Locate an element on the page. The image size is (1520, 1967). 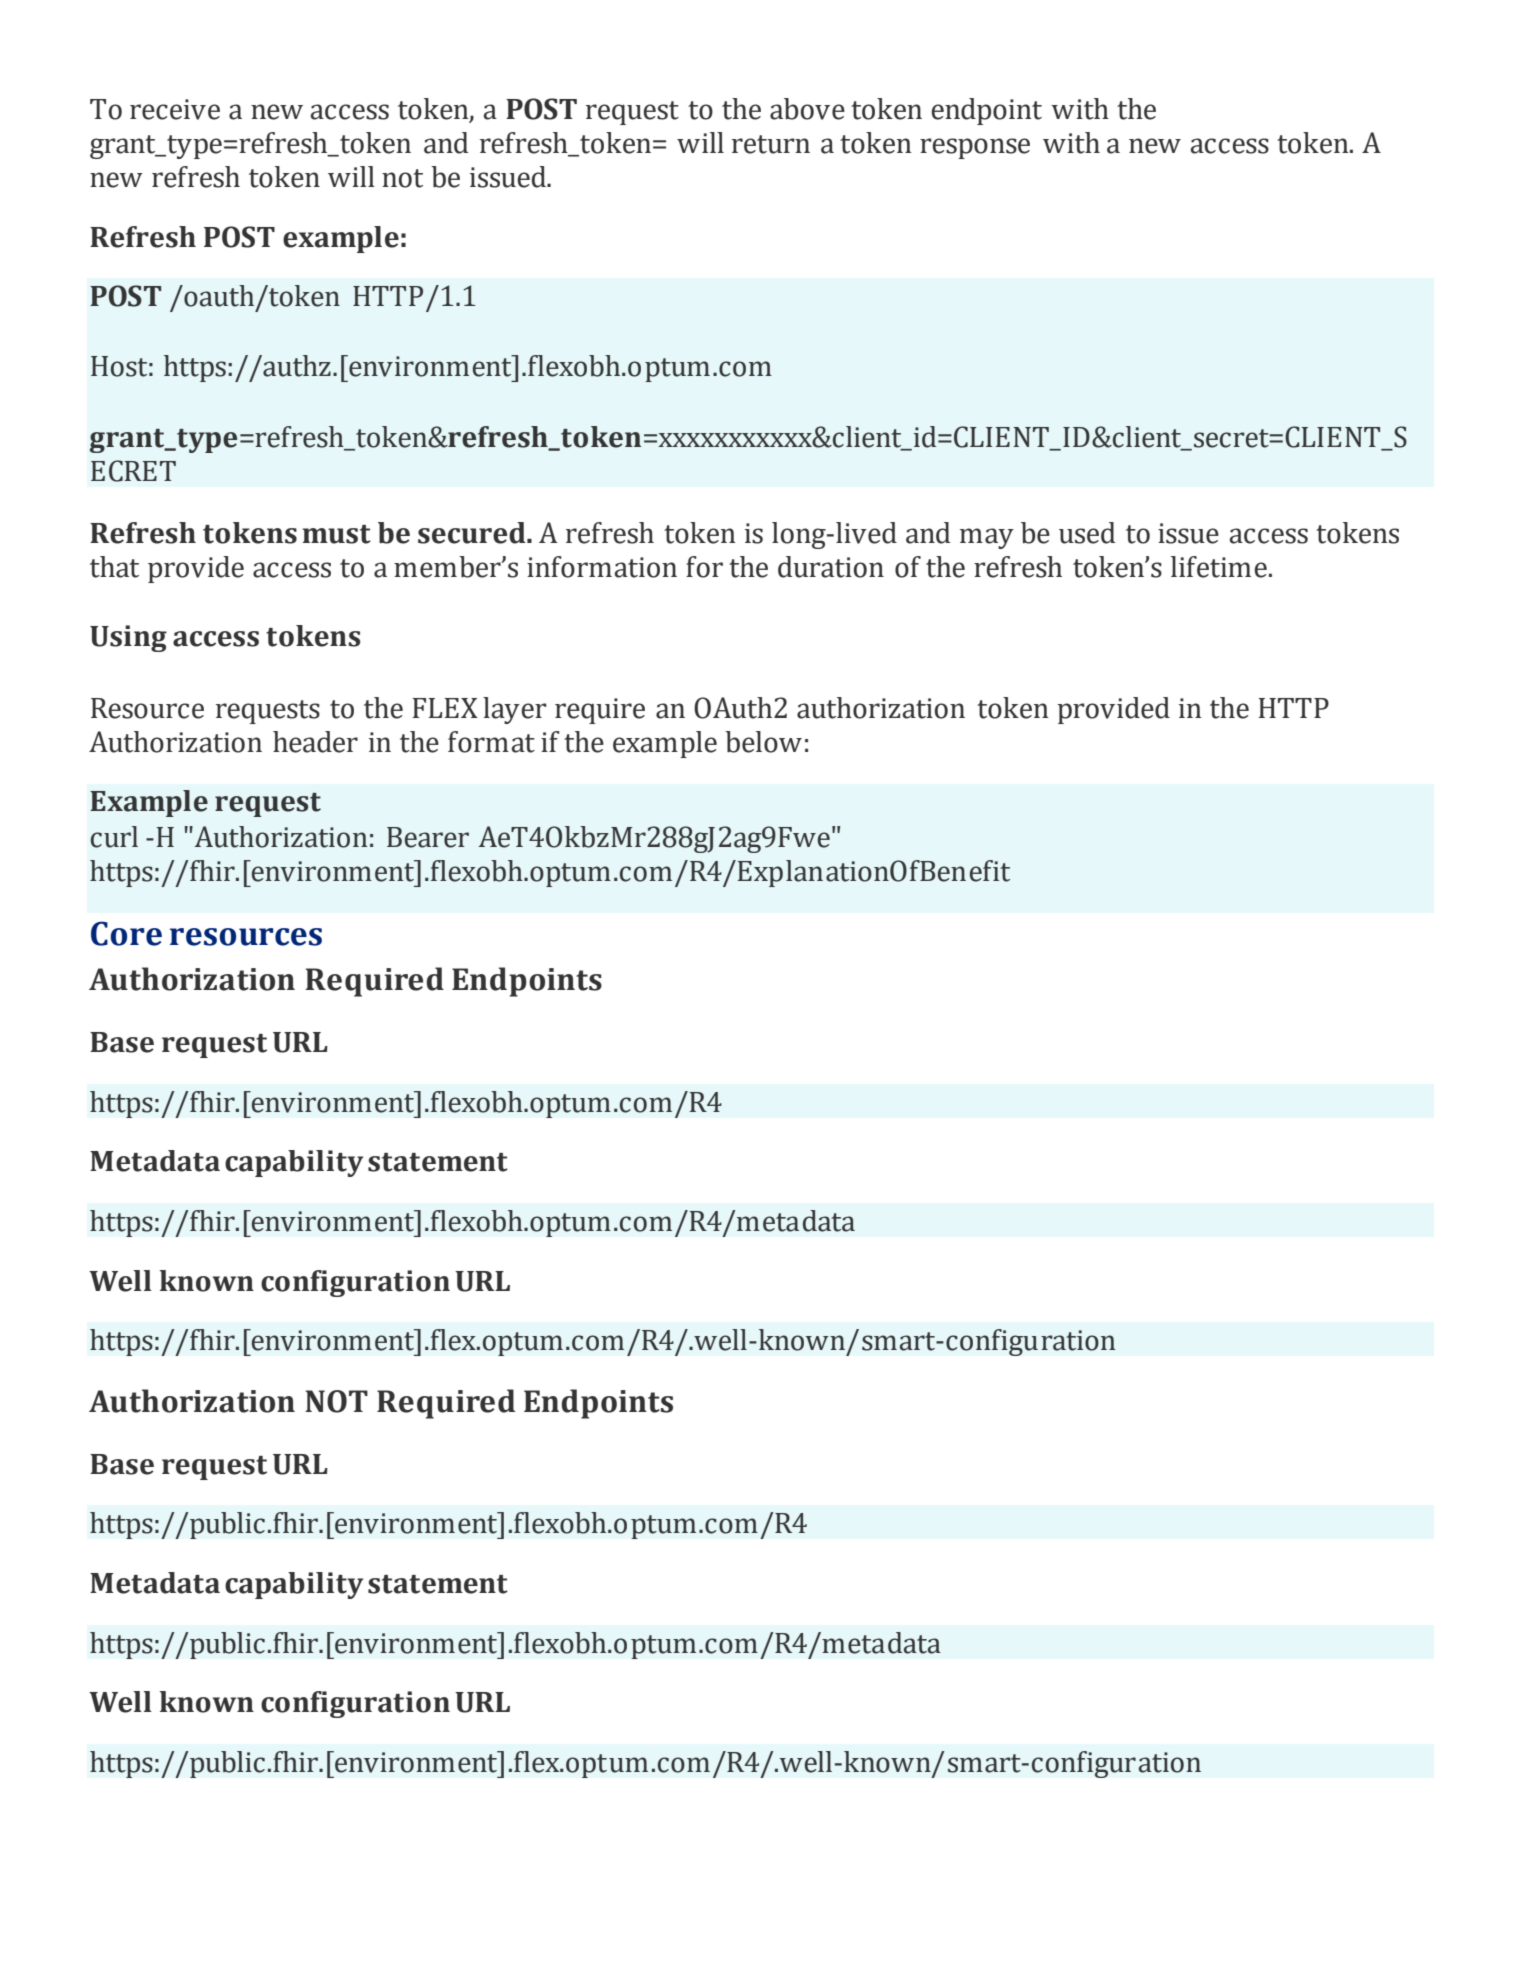
response is located at coordinates (975, 148).
